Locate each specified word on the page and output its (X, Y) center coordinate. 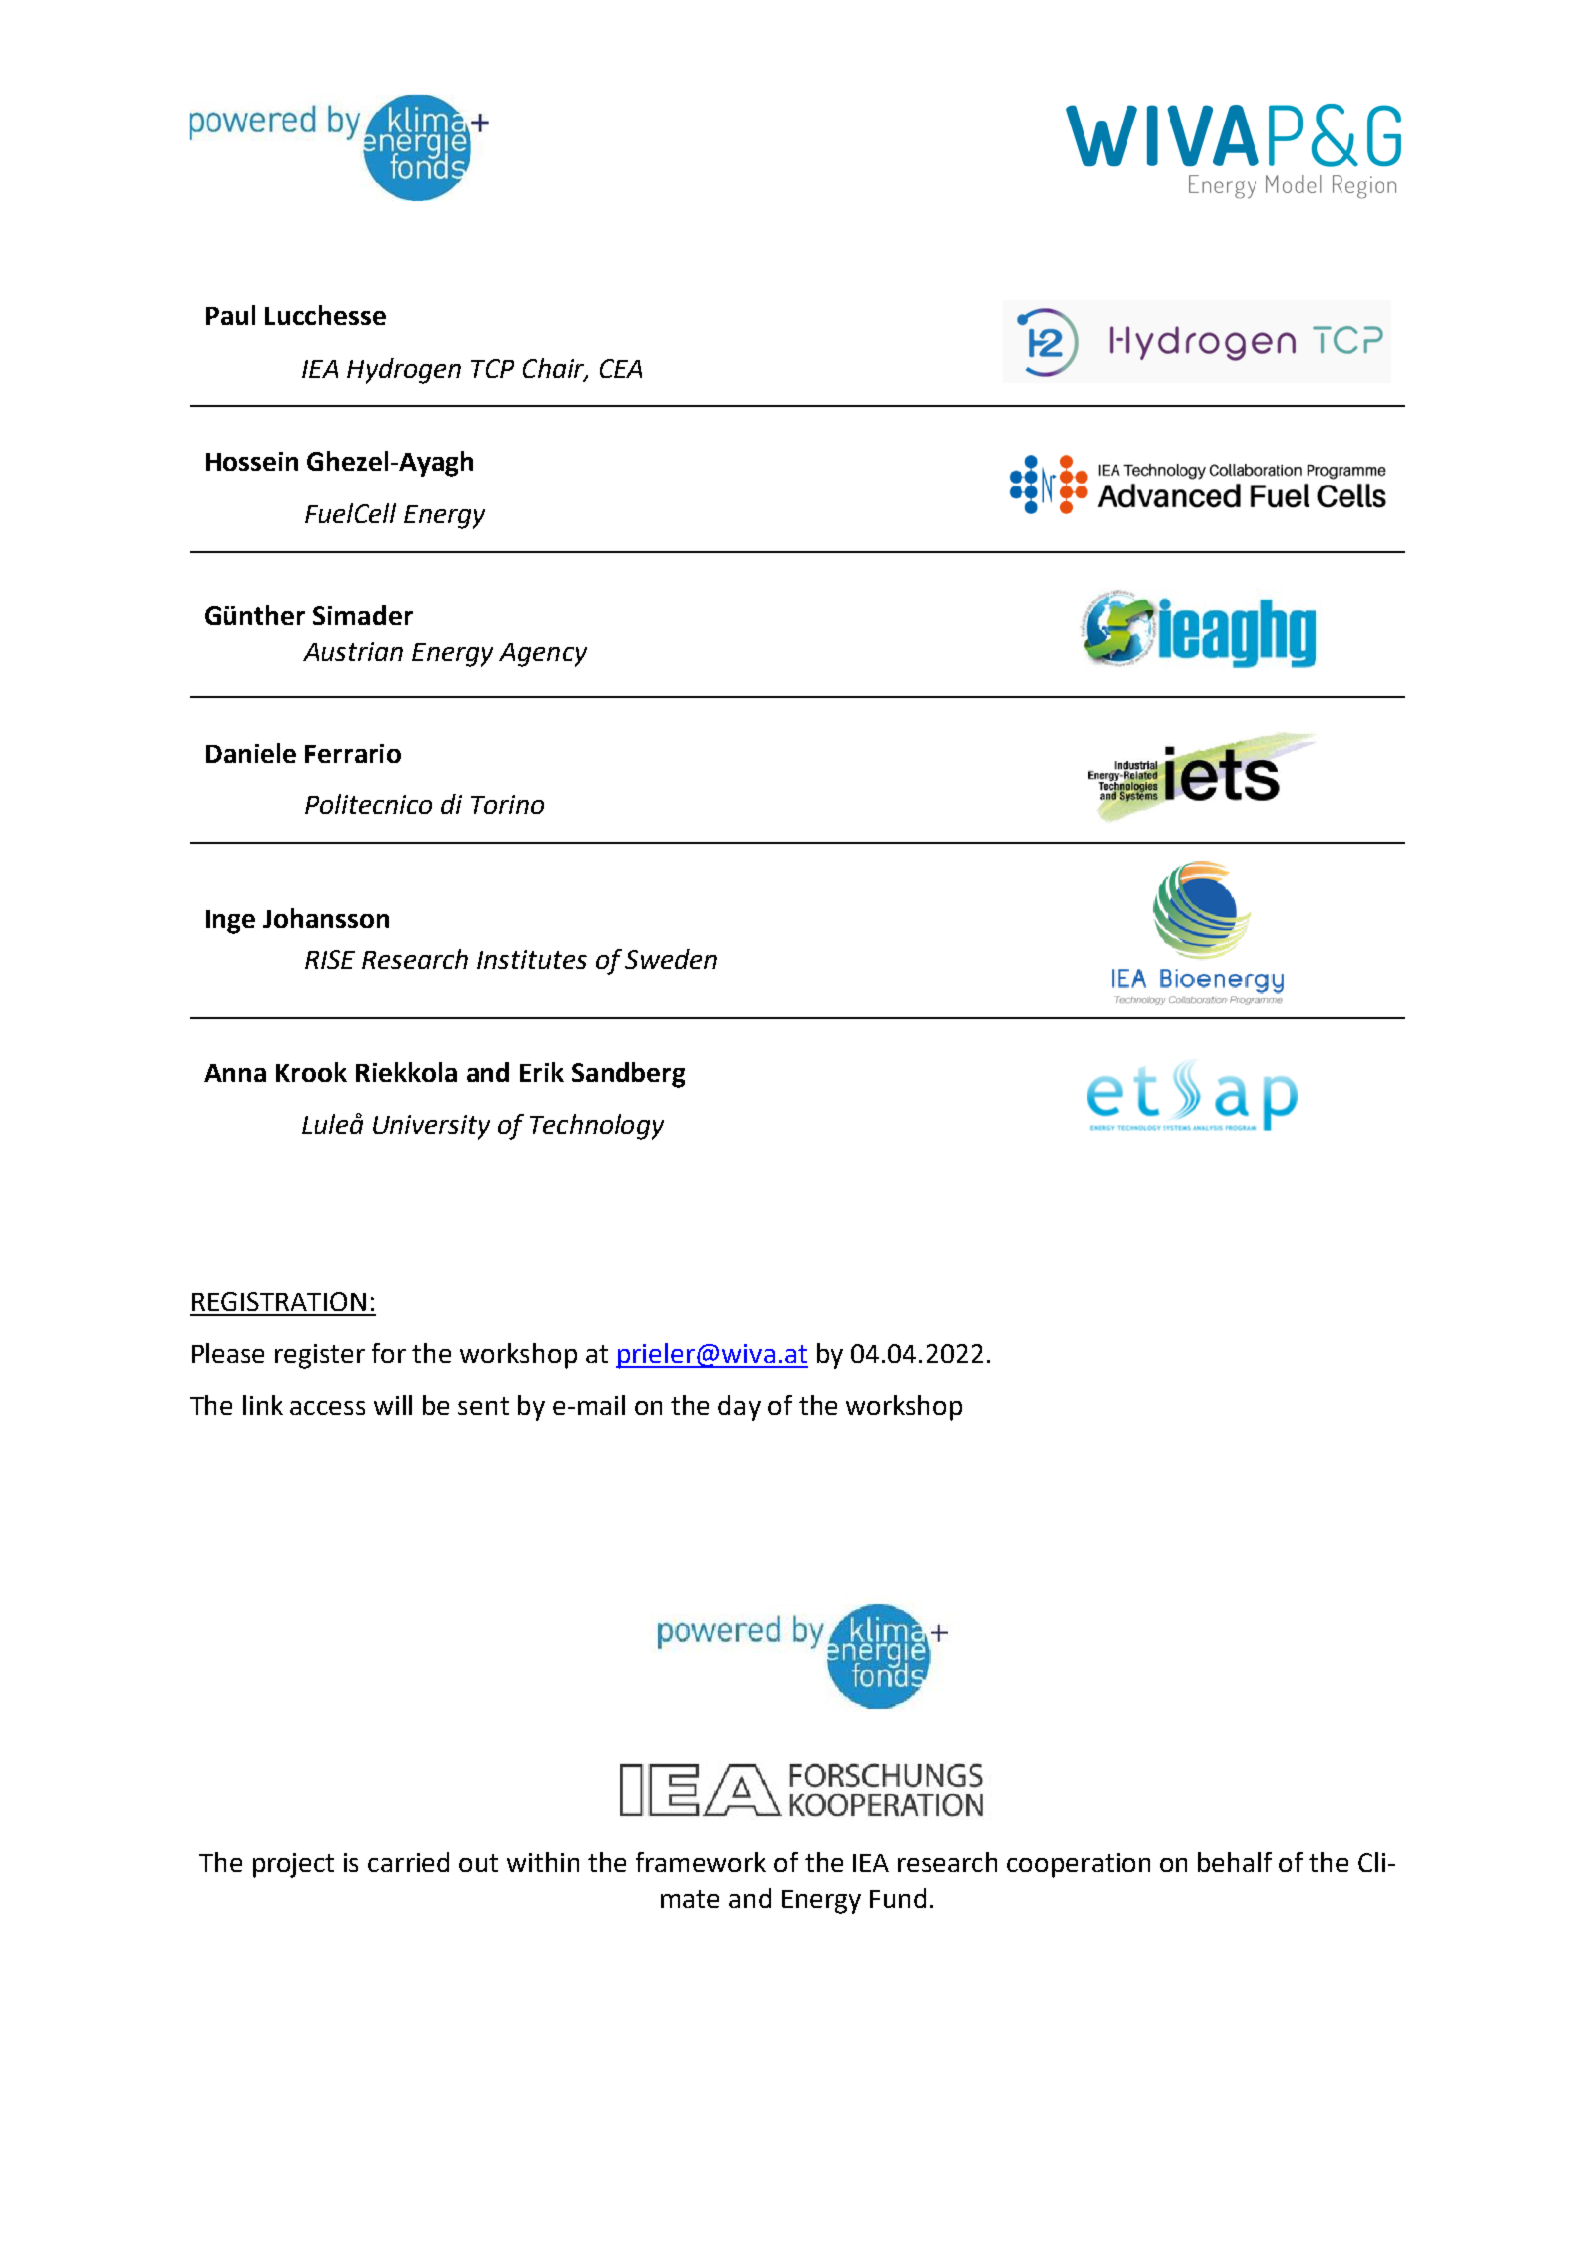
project (293, 1865)
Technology (597, 1127)
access (327, 1408)
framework (701, 1862)
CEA (621, 368)
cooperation (1078, 1865)
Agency (543, 655)
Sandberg (628, 1075)
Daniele (251, 753)
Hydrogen (404, 371)
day (739, 1408)
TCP (492, 368)
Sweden (671, 959)
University (431, 1127)
